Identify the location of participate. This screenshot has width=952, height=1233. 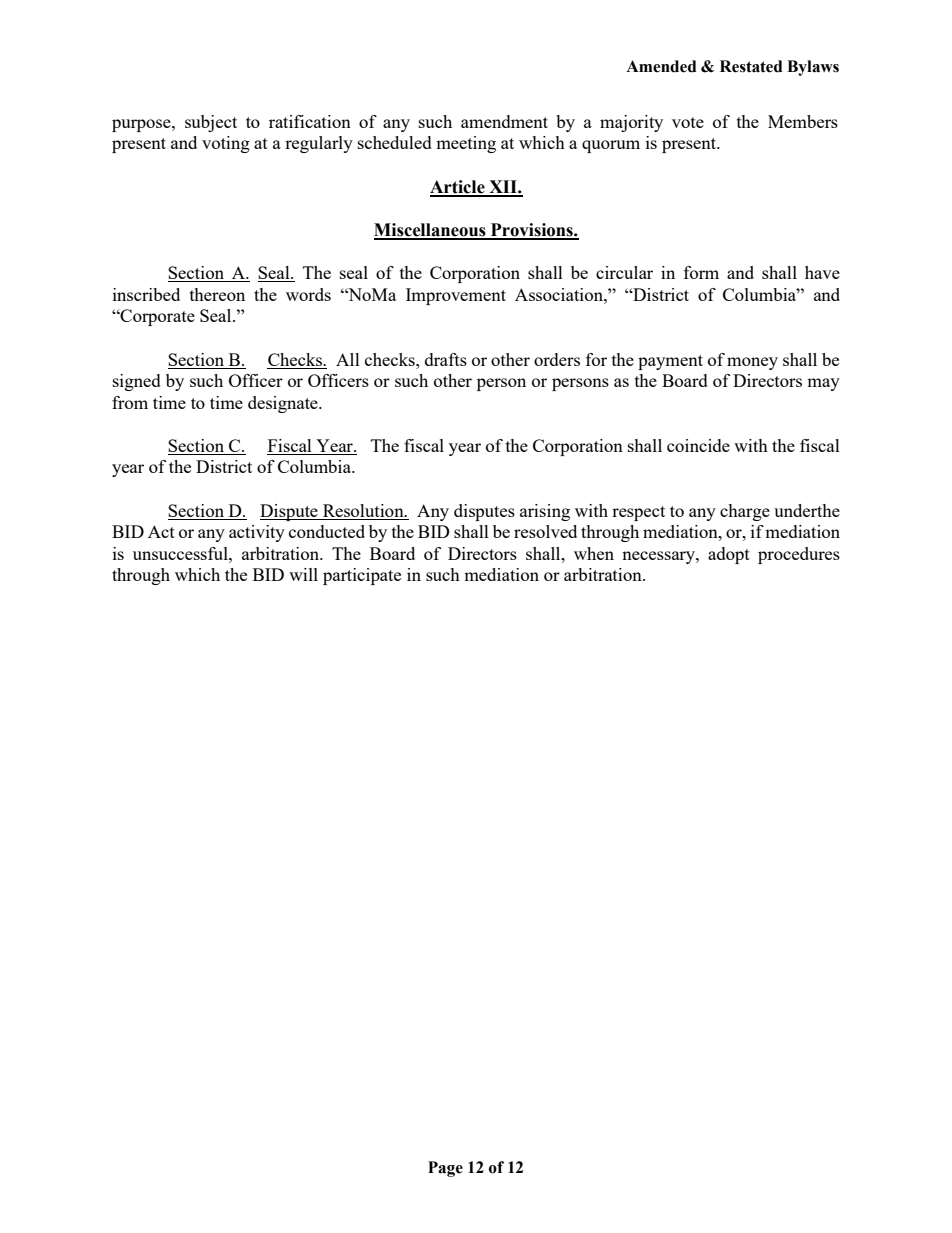
(362, 576).
